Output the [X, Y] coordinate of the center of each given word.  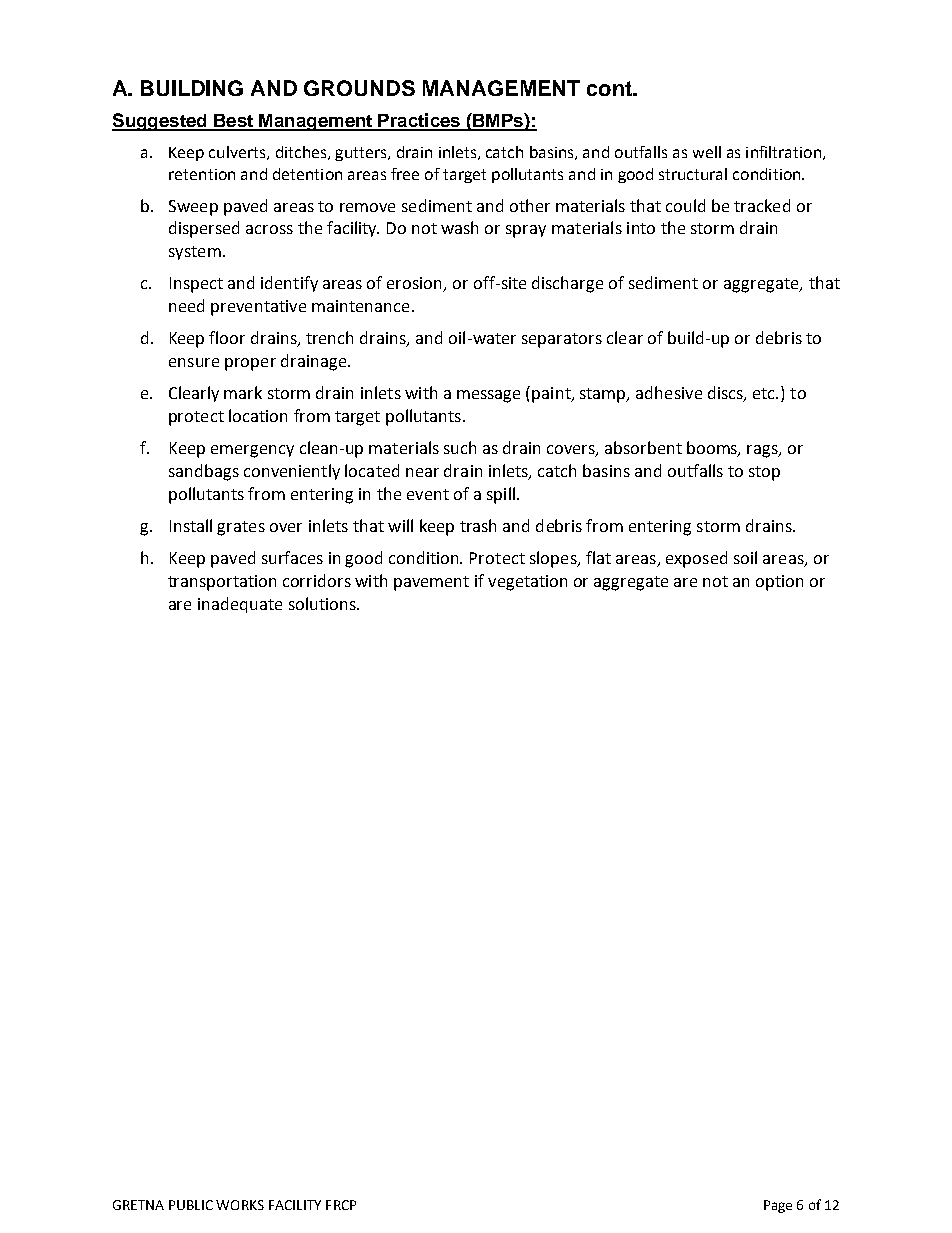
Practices [419, 121]
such [460, 447]
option [779, 583]
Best [233, 122]
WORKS [240, 1205]
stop [764, 473]
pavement [431, 583]
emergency [252, 451]
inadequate [240, 605]
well [707, 152]
